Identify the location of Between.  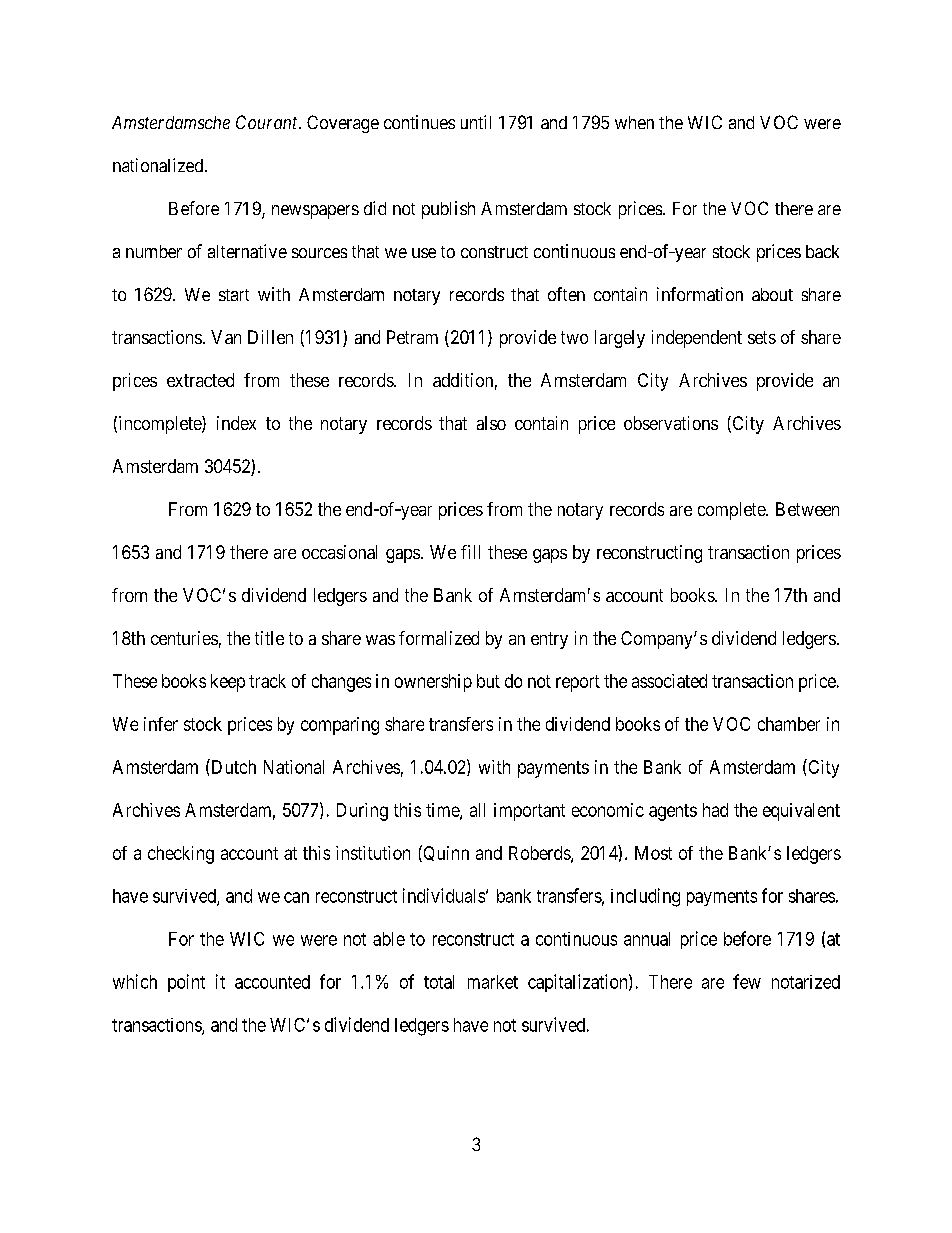
(807, 509).
